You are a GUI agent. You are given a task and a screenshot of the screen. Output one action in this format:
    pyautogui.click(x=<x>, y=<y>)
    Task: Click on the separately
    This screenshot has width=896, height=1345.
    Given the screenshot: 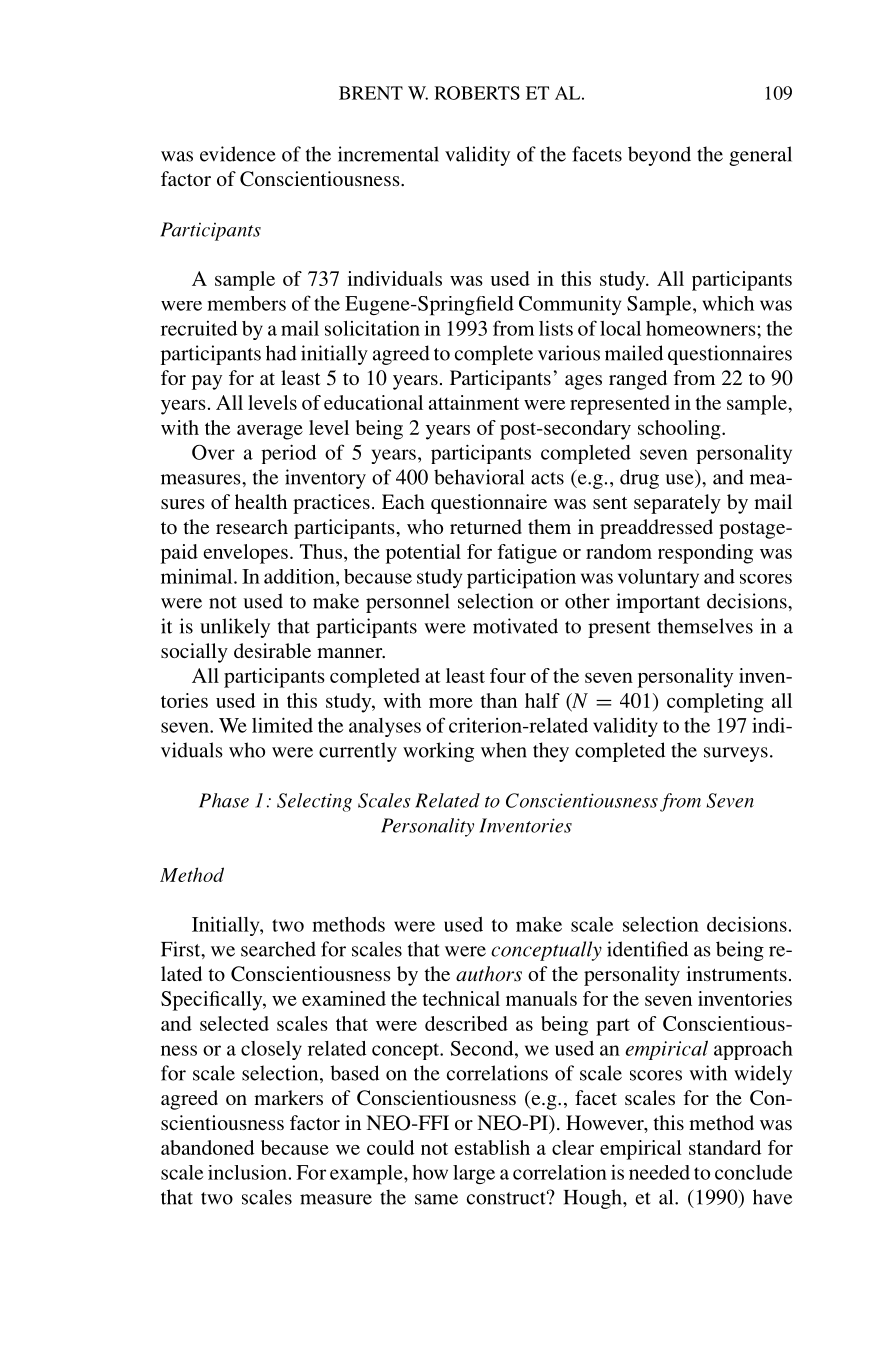 What is the action you would take?
    pyautogui.click(x=677, y=504)
